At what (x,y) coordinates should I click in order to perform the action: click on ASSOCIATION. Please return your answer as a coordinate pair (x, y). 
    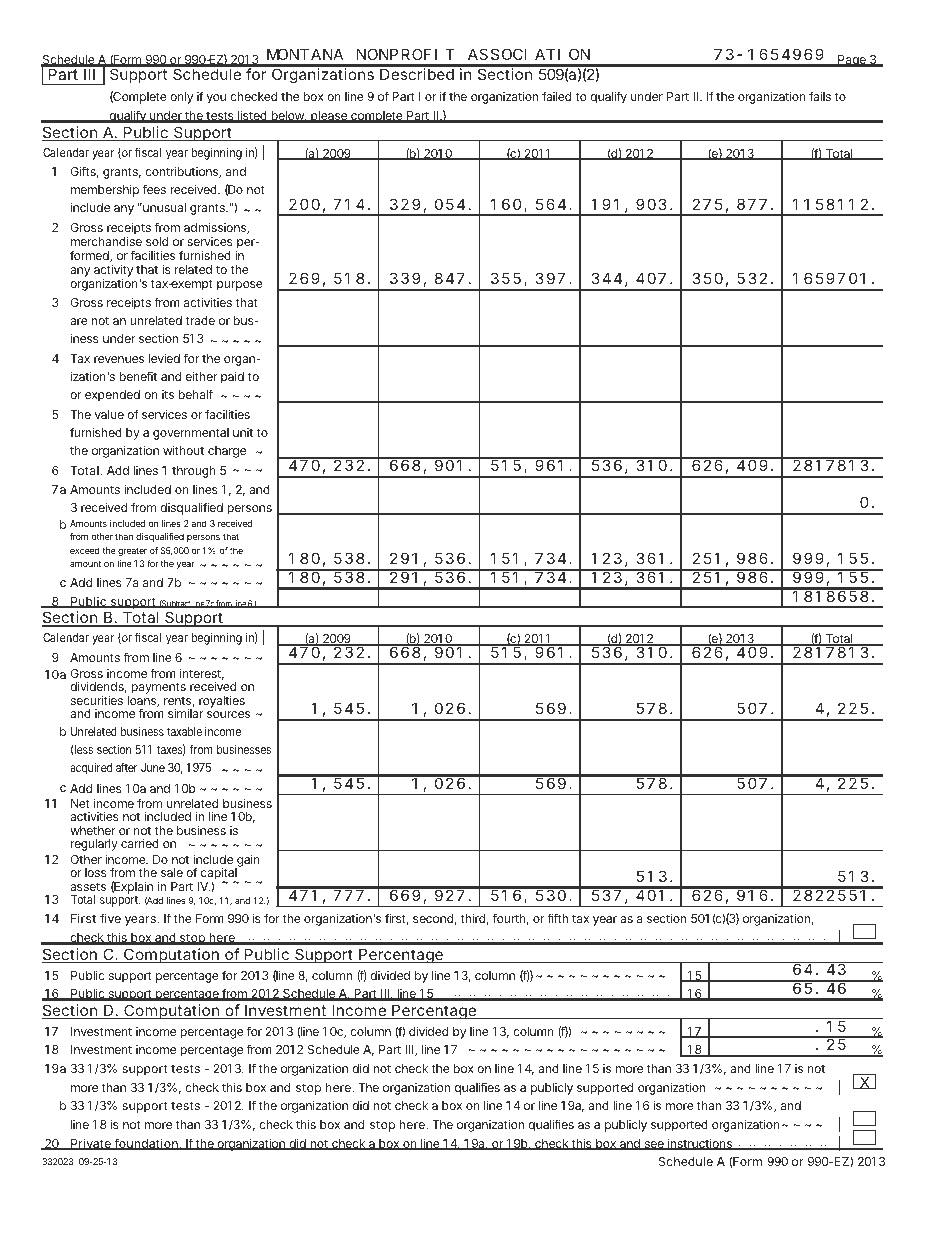
    Looking at the image, I should click on (529, 54).
